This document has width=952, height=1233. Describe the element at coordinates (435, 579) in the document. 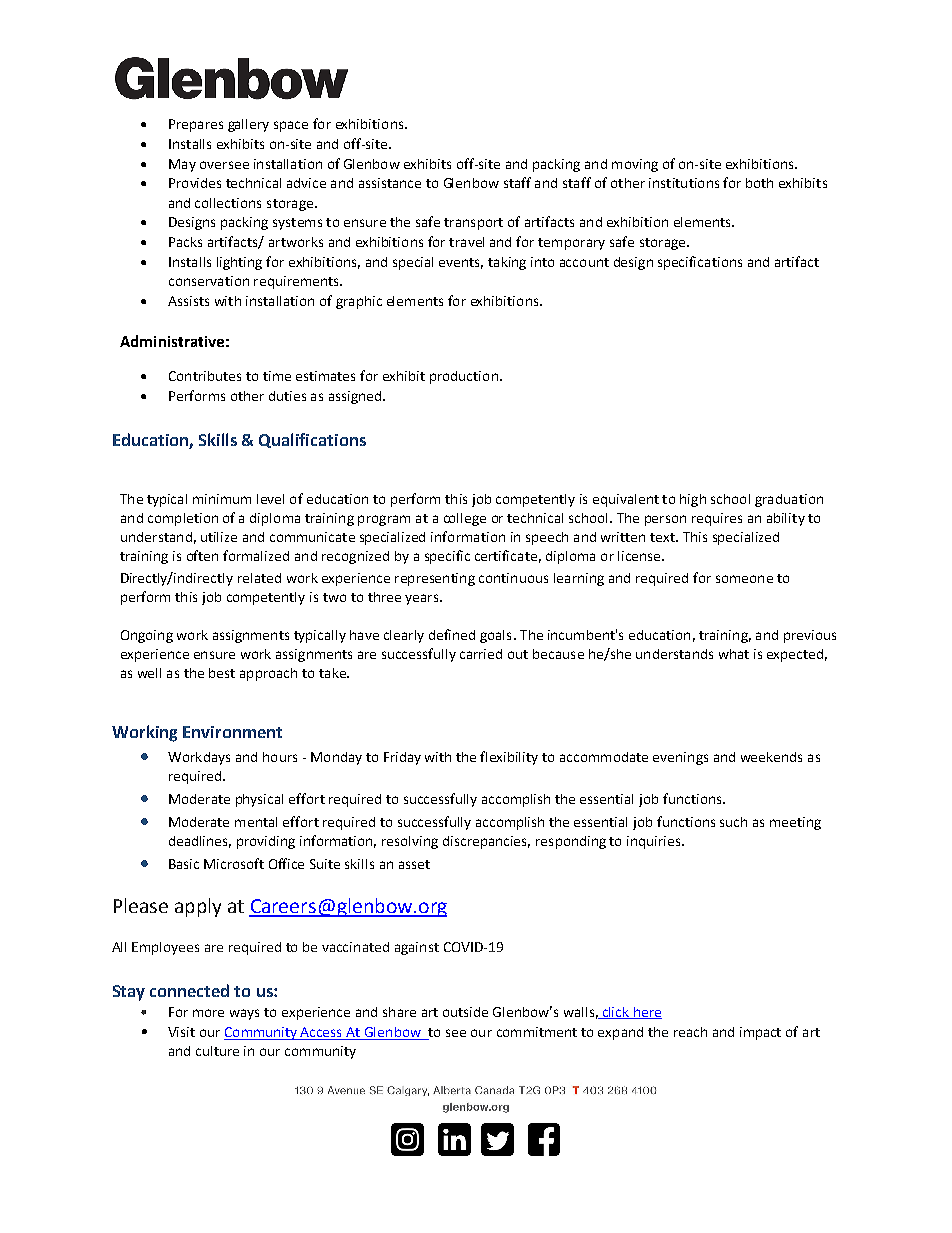

I see `representing` at that location.
